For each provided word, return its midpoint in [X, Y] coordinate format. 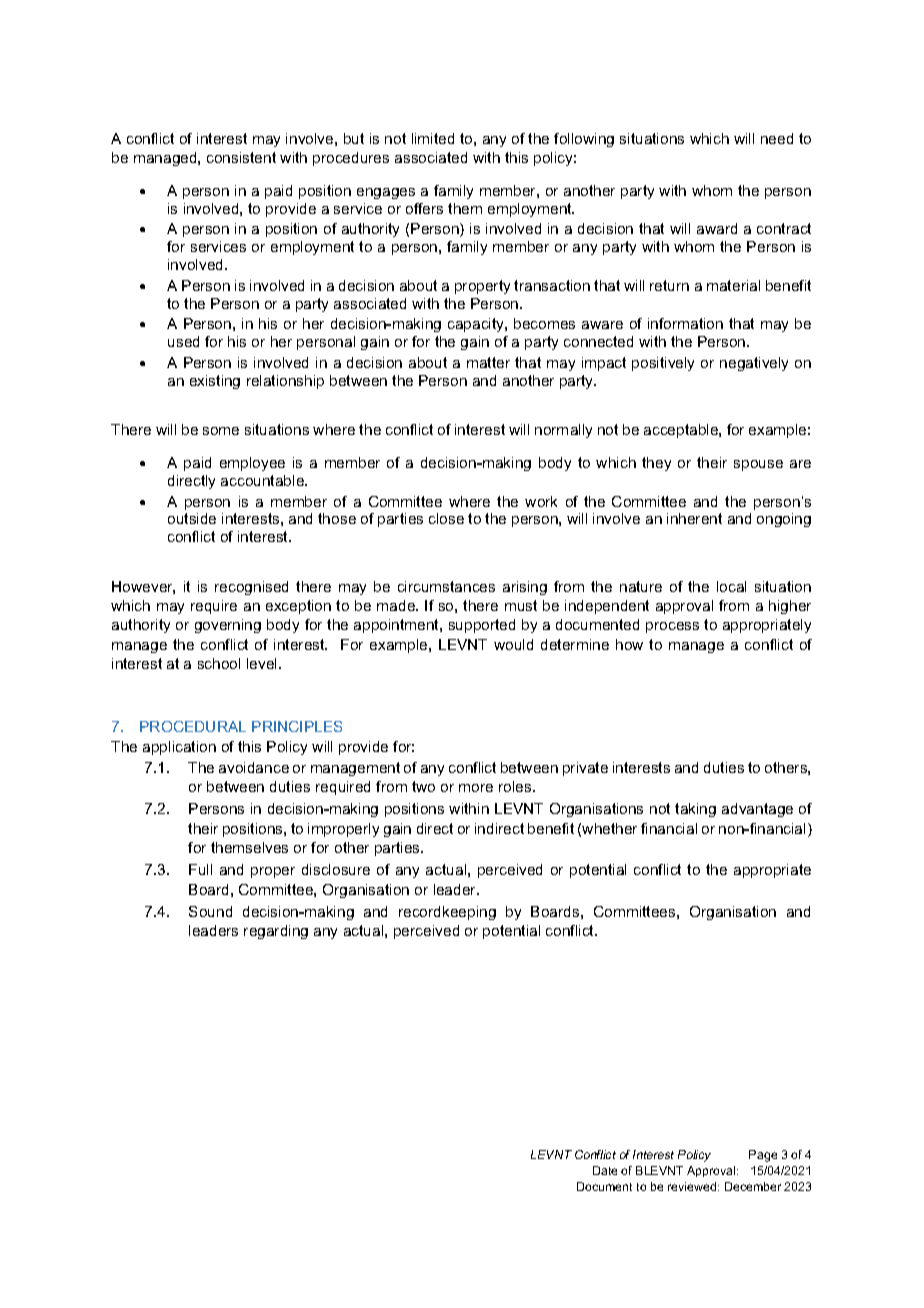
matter [488, 362]
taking [695, 810]
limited [433, 138]
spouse [758, 465]
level [261, 663]
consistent [241, 157]
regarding [276, 932]
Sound [210, 911]
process [672, 627]
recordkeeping [447, 913]
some [221, 431]
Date [605, 1170]
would [513, 644]
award [717, 228]
